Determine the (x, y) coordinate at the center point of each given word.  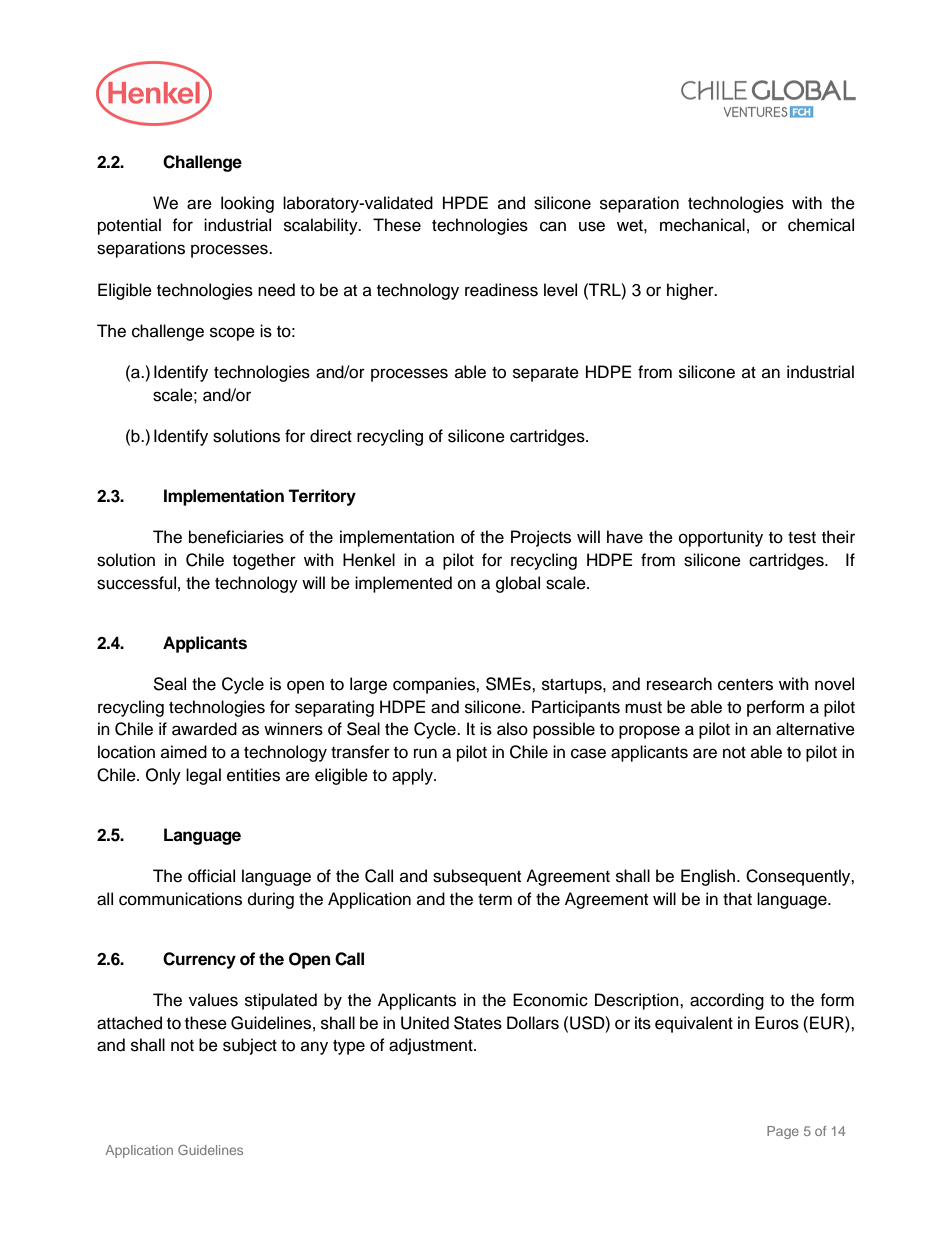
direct (331, 436)
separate (546, 374)
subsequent (477, 877)
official (211, 876)
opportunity (721, 538)
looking (247, 204)
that (737, 899)
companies (435, 685)
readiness (501, 290)
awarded (204, 729)
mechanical (702, 225)
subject (250, 1046)
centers (745, 685)
